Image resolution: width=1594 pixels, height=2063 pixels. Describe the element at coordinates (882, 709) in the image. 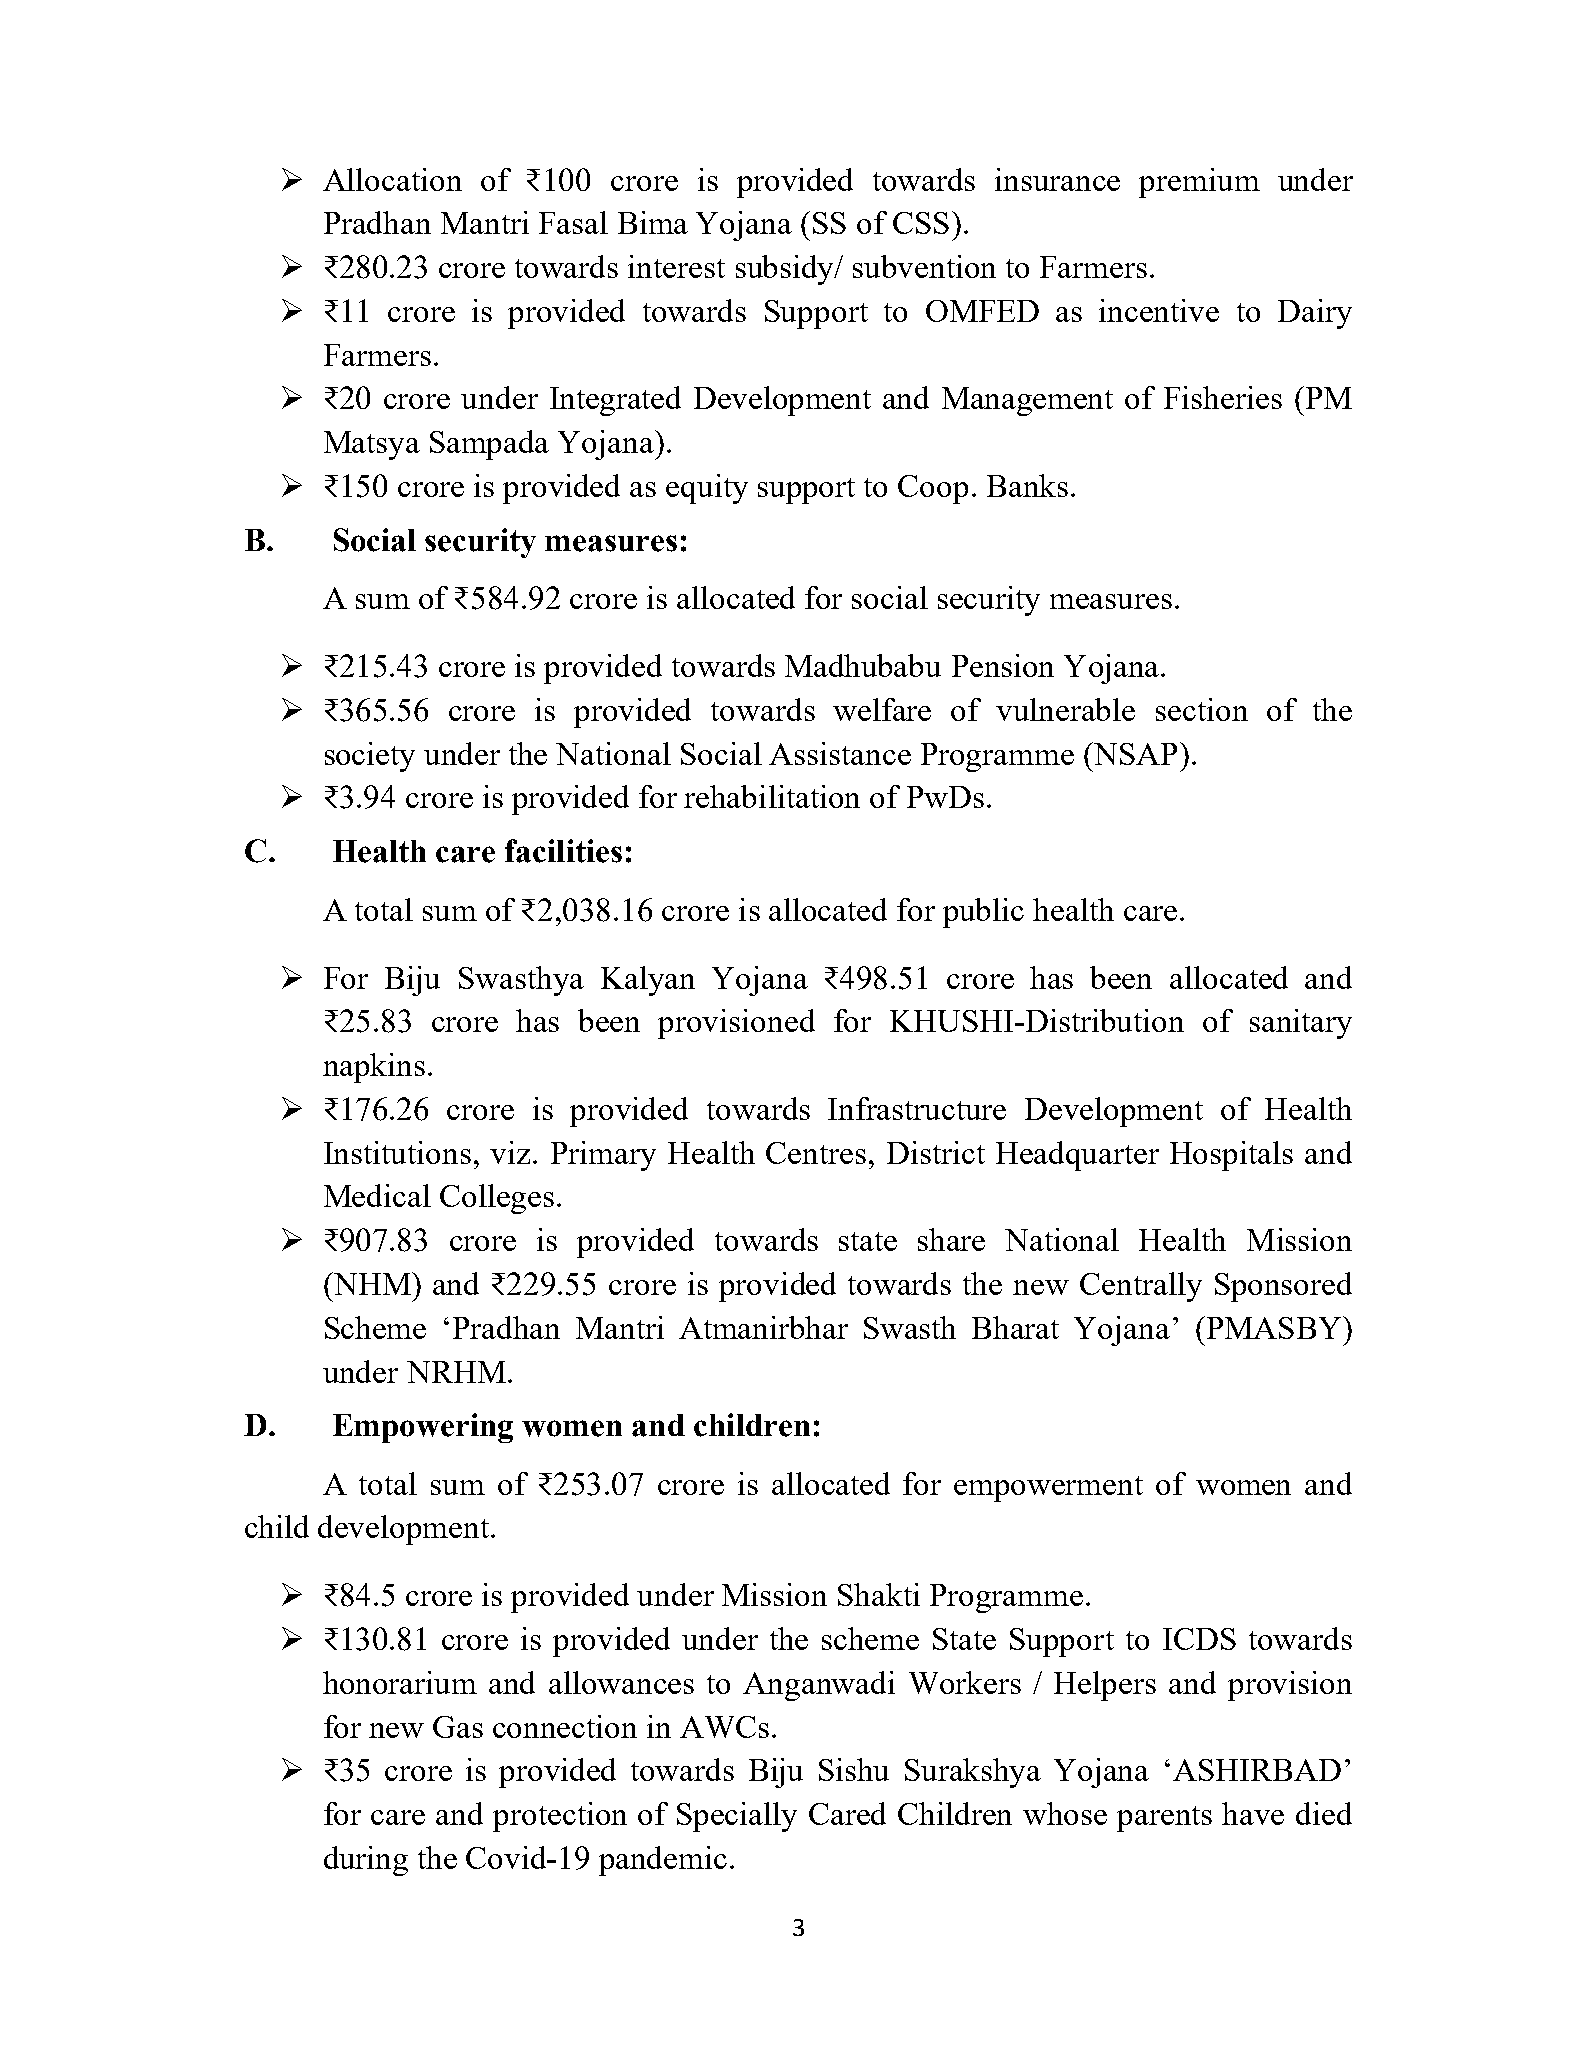

I see `welfare` at that location.
